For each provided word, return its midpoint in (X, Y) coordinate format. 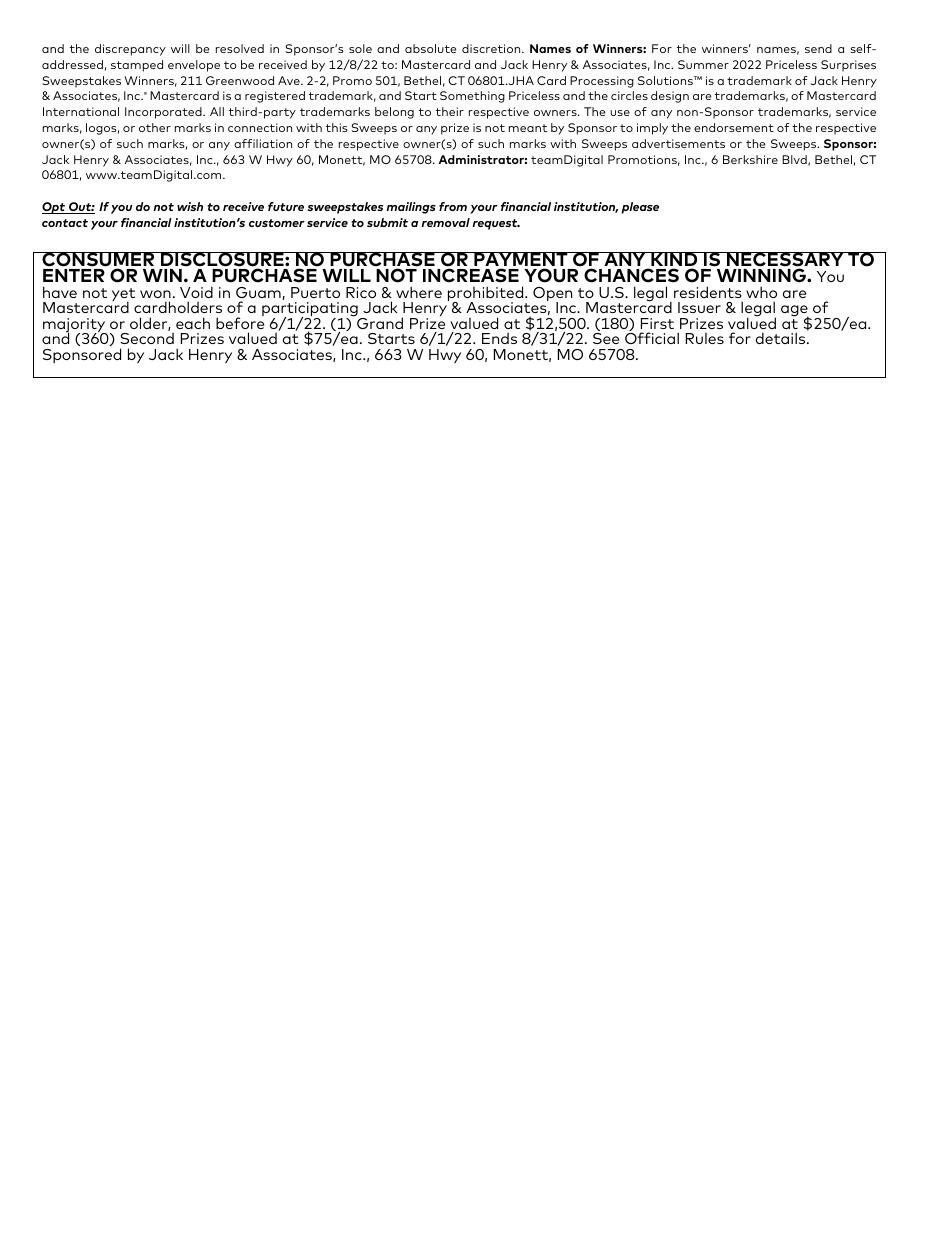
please (640, 208)
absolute (430, 48)
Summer (703, 64)
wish (190, 206)
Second (147, 338)
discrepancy (130, 50)
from (453, 206)
